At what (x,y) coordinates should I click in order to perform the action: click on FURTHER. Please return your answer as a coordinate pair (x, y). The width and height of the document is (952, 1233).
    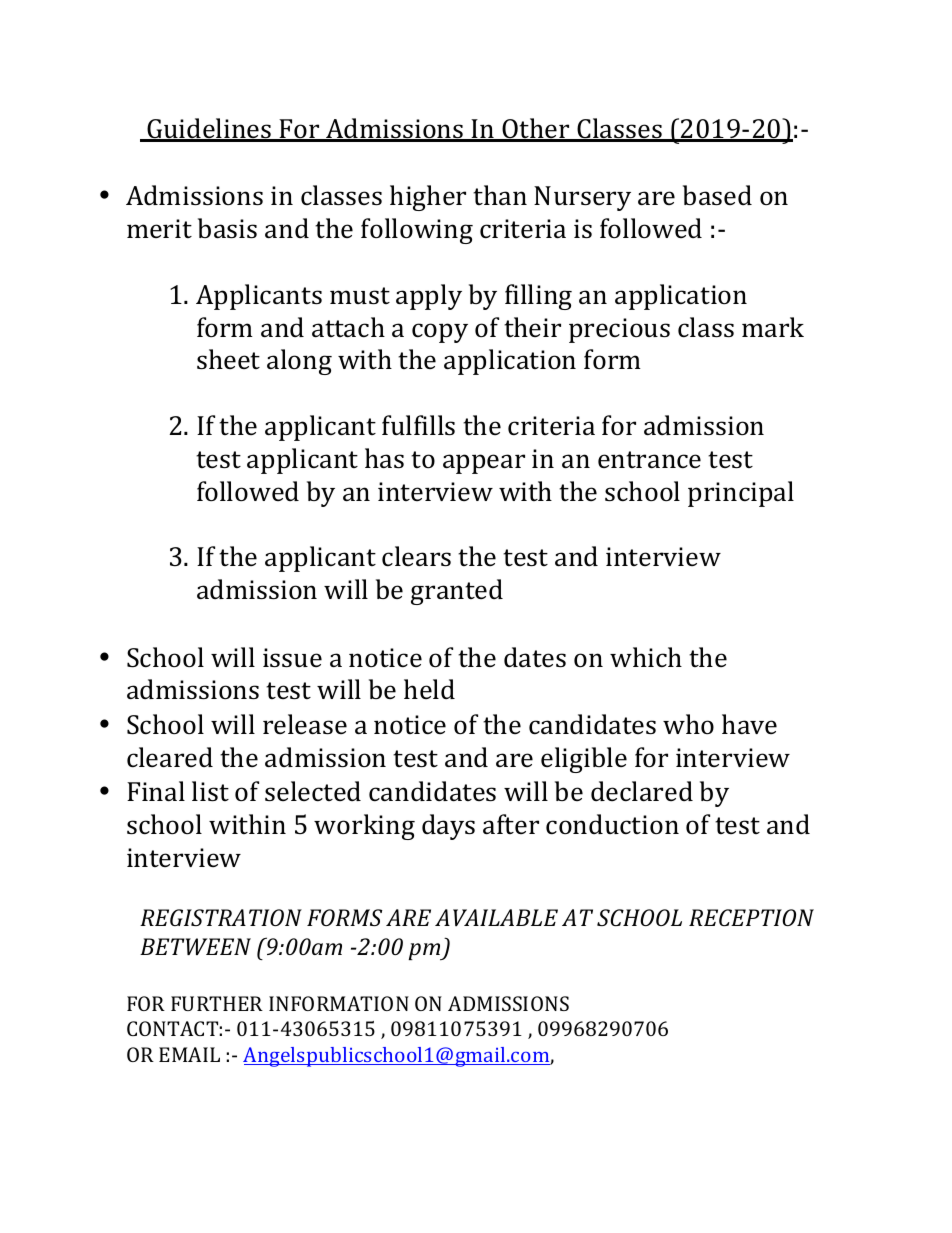
    Looking at the image, I should click on (217, 1003).
